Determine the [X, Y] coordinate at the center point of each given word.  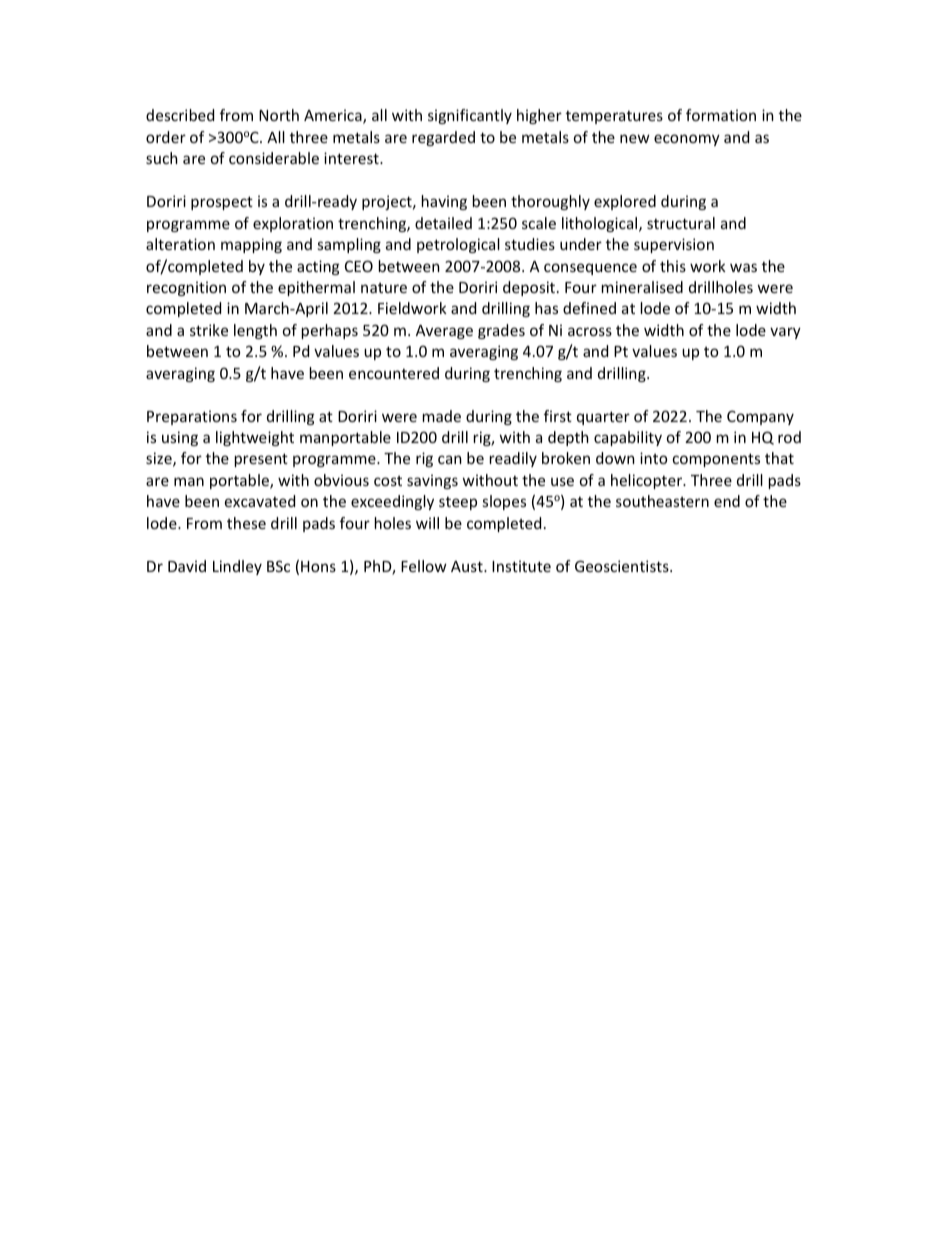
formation [721, 115]
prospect [222, 203]
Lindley [237, 567]
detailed [443, 223]
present [261, 460]
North [279, 115]
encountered [394, 373]
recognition [186, 288]
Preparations [192, 417]
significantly [470, 116]
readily [513, 459]
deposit [529, 288]
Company [760, 417]
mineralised [642, 287]
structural [681, 223]
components [716, 460]
